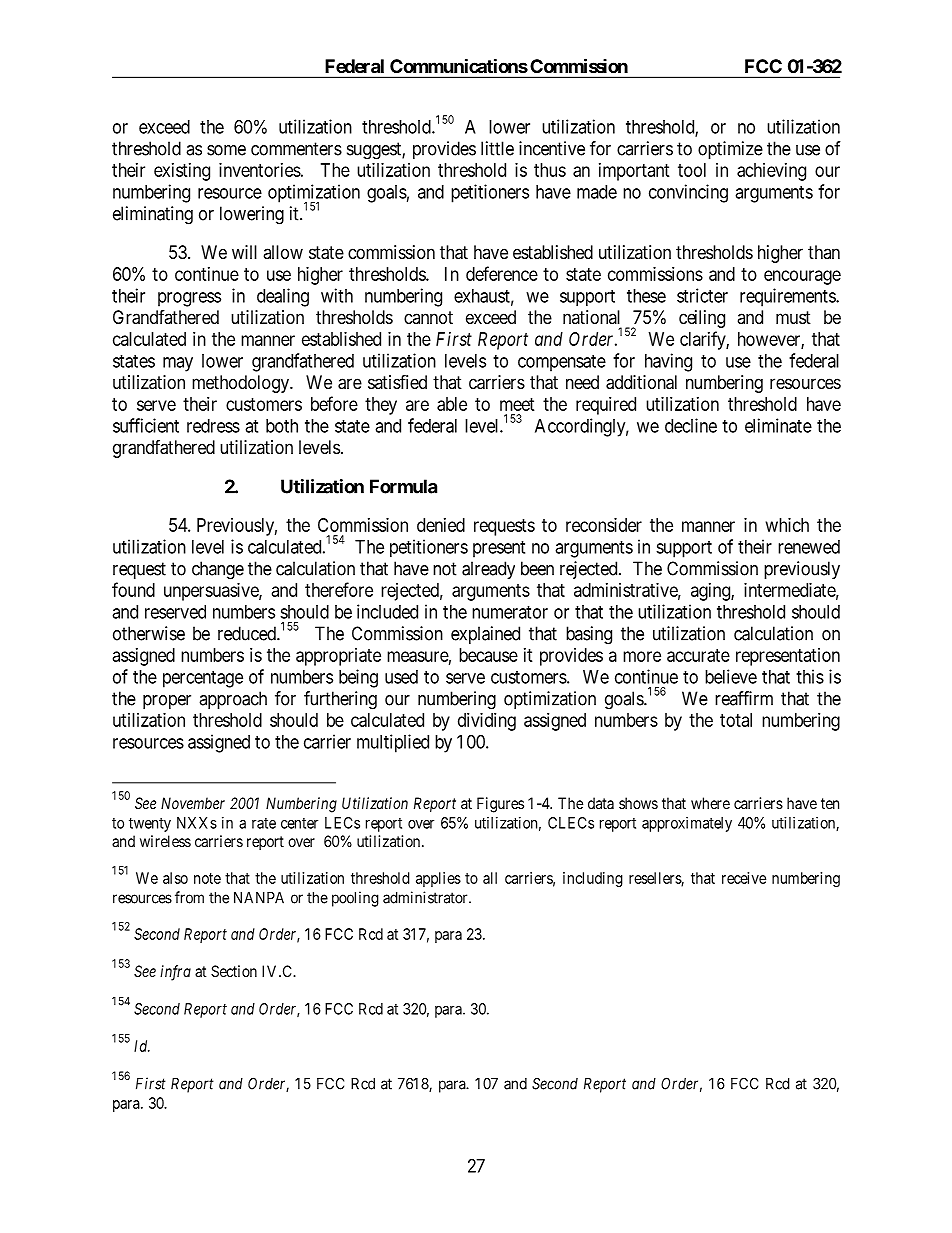 The height and width of the document is (1233, 952). Describe the element at coordinates (771, 172) in the document. I see `achieving` at that location.
